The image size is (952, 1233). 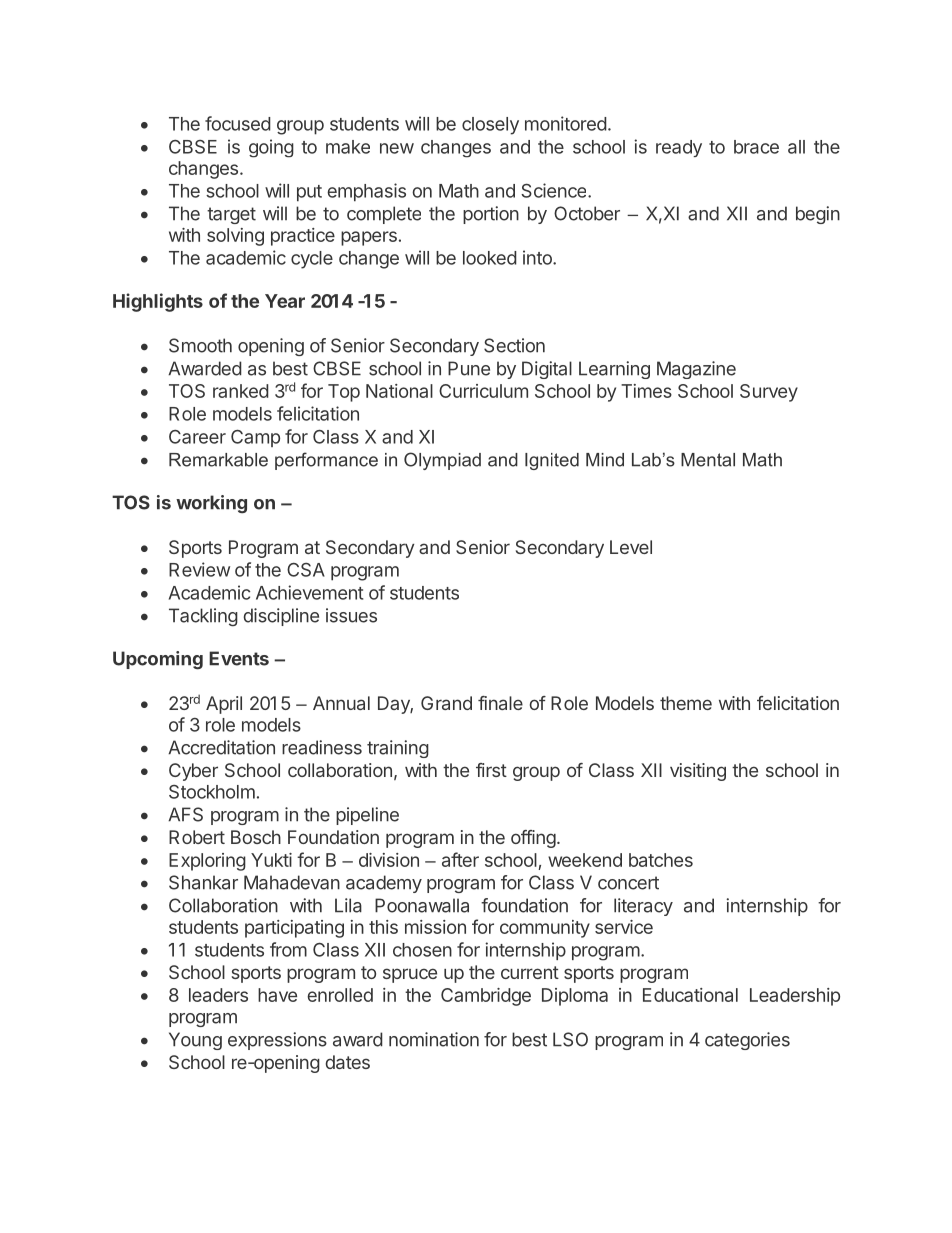 What do you see at coordinates (769, 393) in the screenshot?
I see `Survey` at bounding box center [769, 393].
